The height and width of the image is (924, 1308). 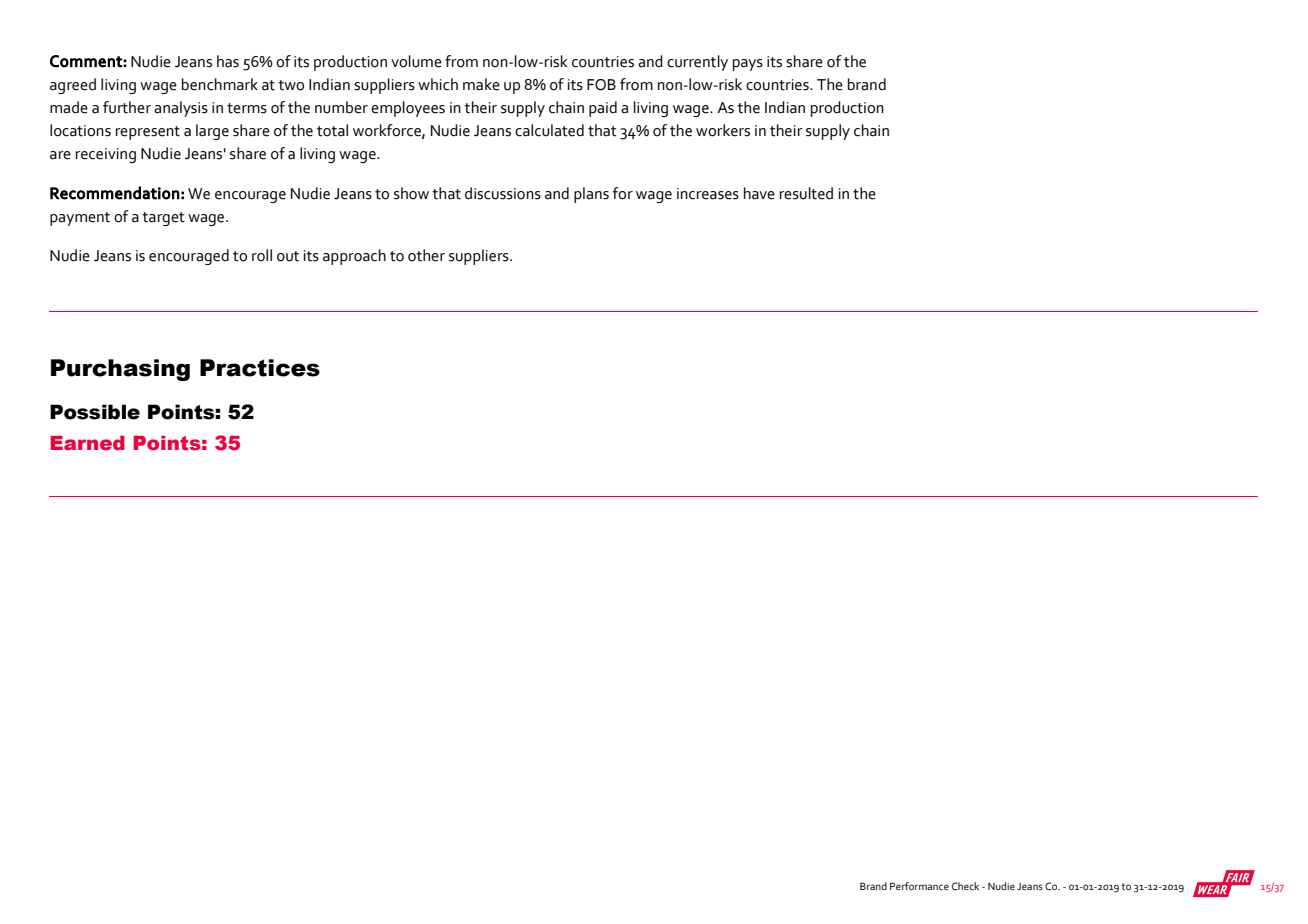 I want to click on Check, so click(x=965, y=886).
